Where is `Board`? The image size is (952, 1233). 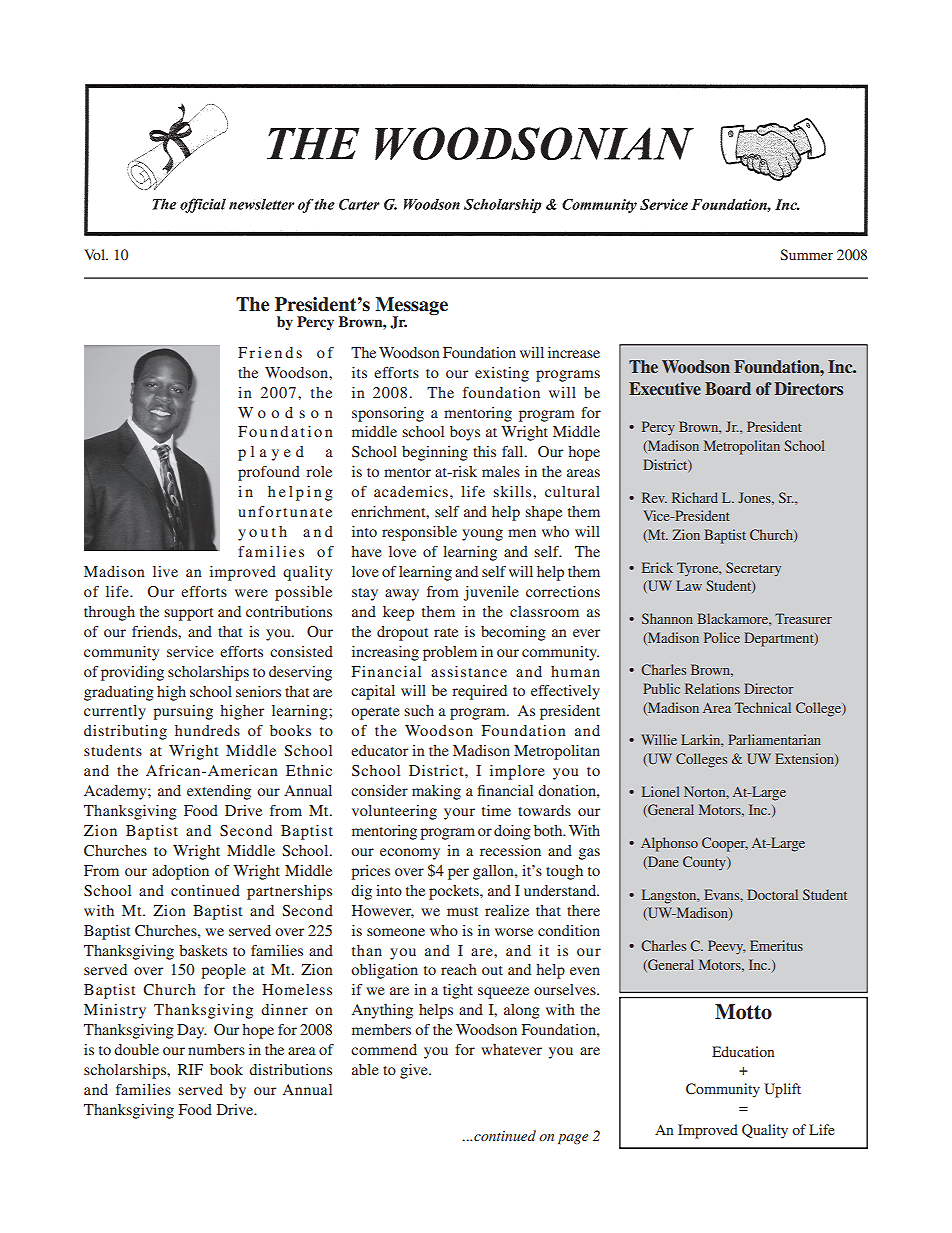
Board is located at coordinates (728, 388).
